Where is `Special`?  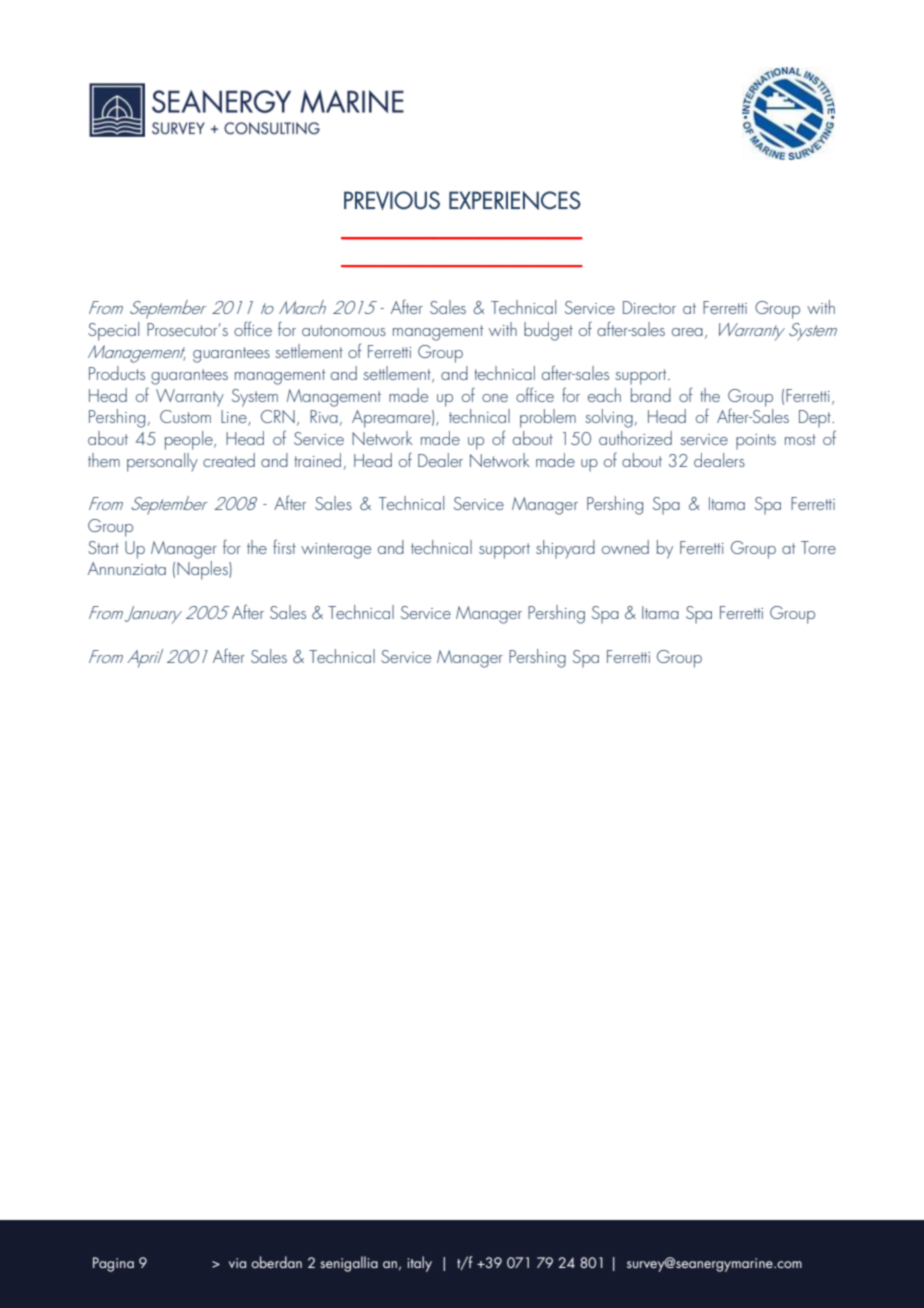 Special is located at coordinates (113, 331).
